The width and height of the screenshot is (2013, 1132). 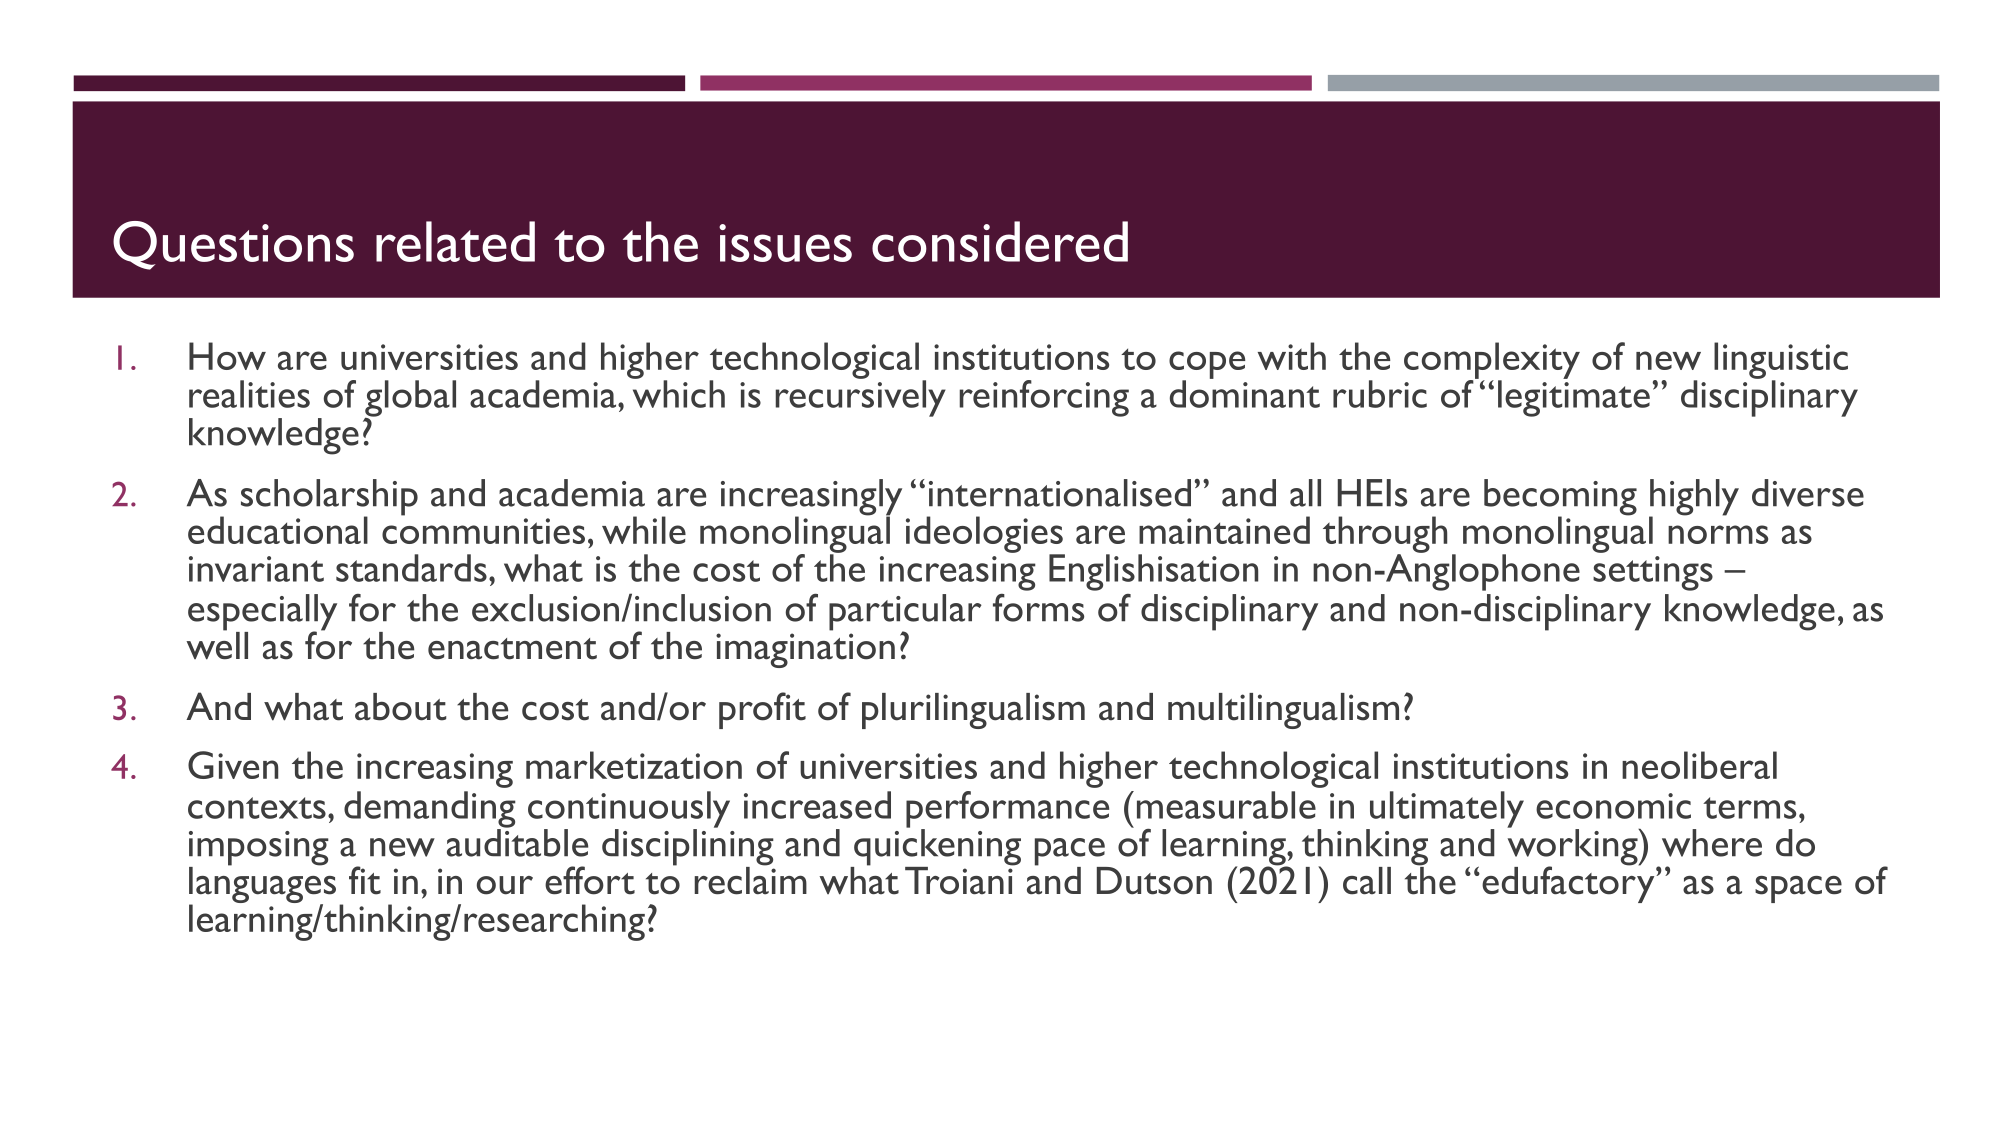 What do you see at coordinates (411, 568) in the screenshot?
I see `standards` at bounding box center [411, 568].
